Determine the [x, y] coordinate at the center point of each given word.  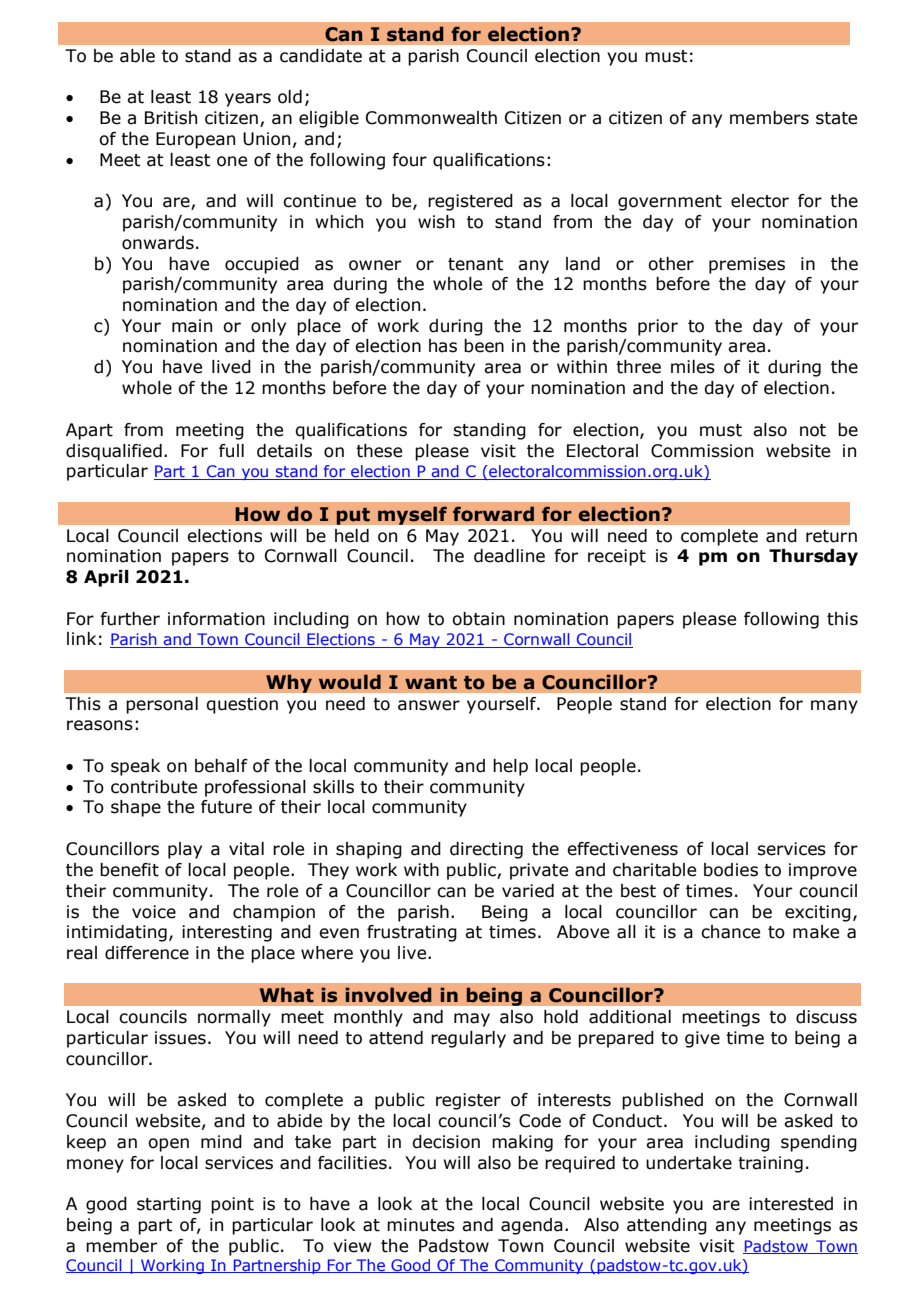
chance [730, 932]
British [171, 118]
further [130, 619]
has [443, 346]
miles [693, 367]
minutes [421, 1225]
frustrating [412, 933]
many [834, 707]
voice [154, 912]
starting [169, 1205]
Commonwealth [431, 118]
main [192, 326]
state [836, 118]
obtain [478, 619]
